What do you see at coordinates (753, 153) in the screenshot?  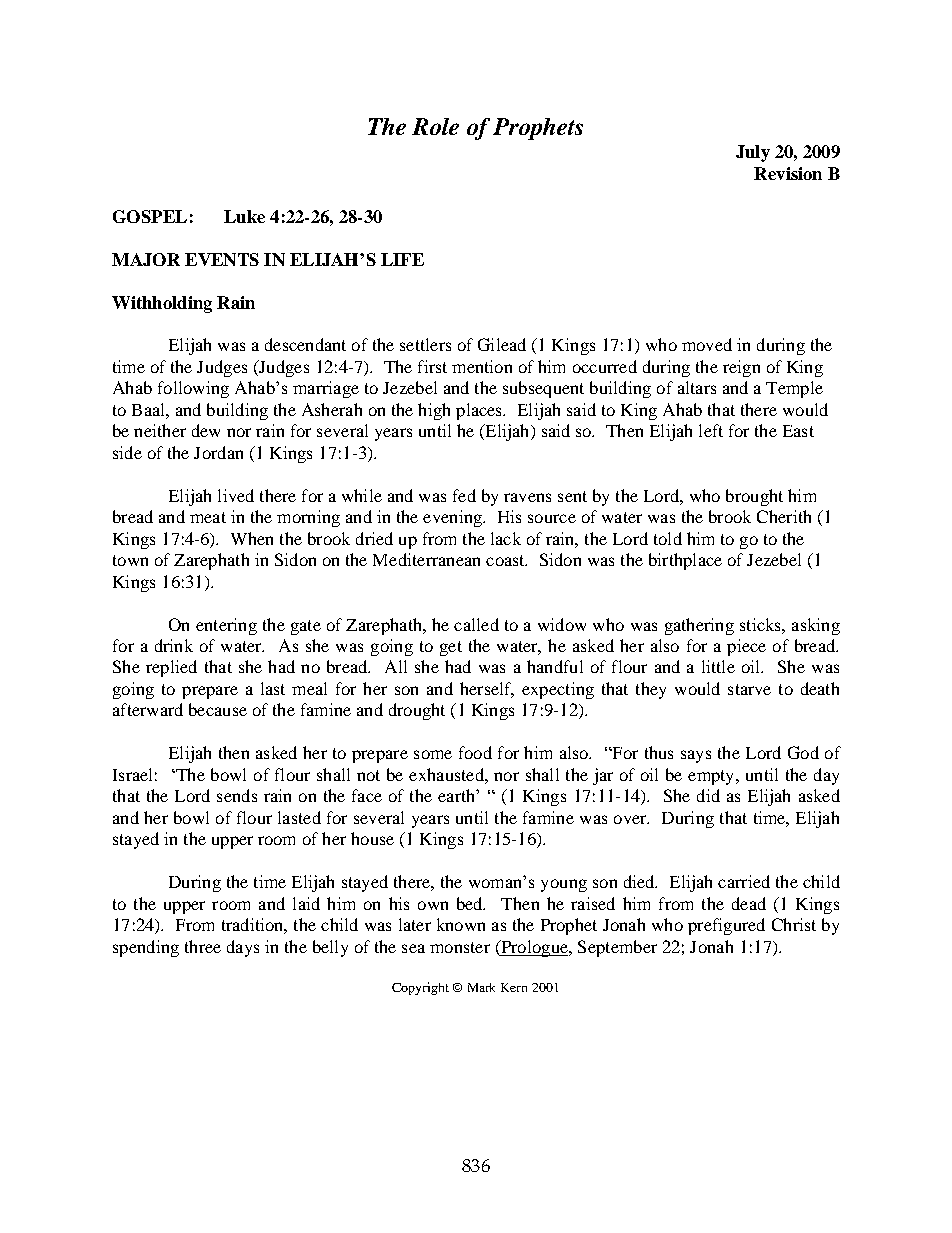 I see `July` at bounding box center [753, 153].
